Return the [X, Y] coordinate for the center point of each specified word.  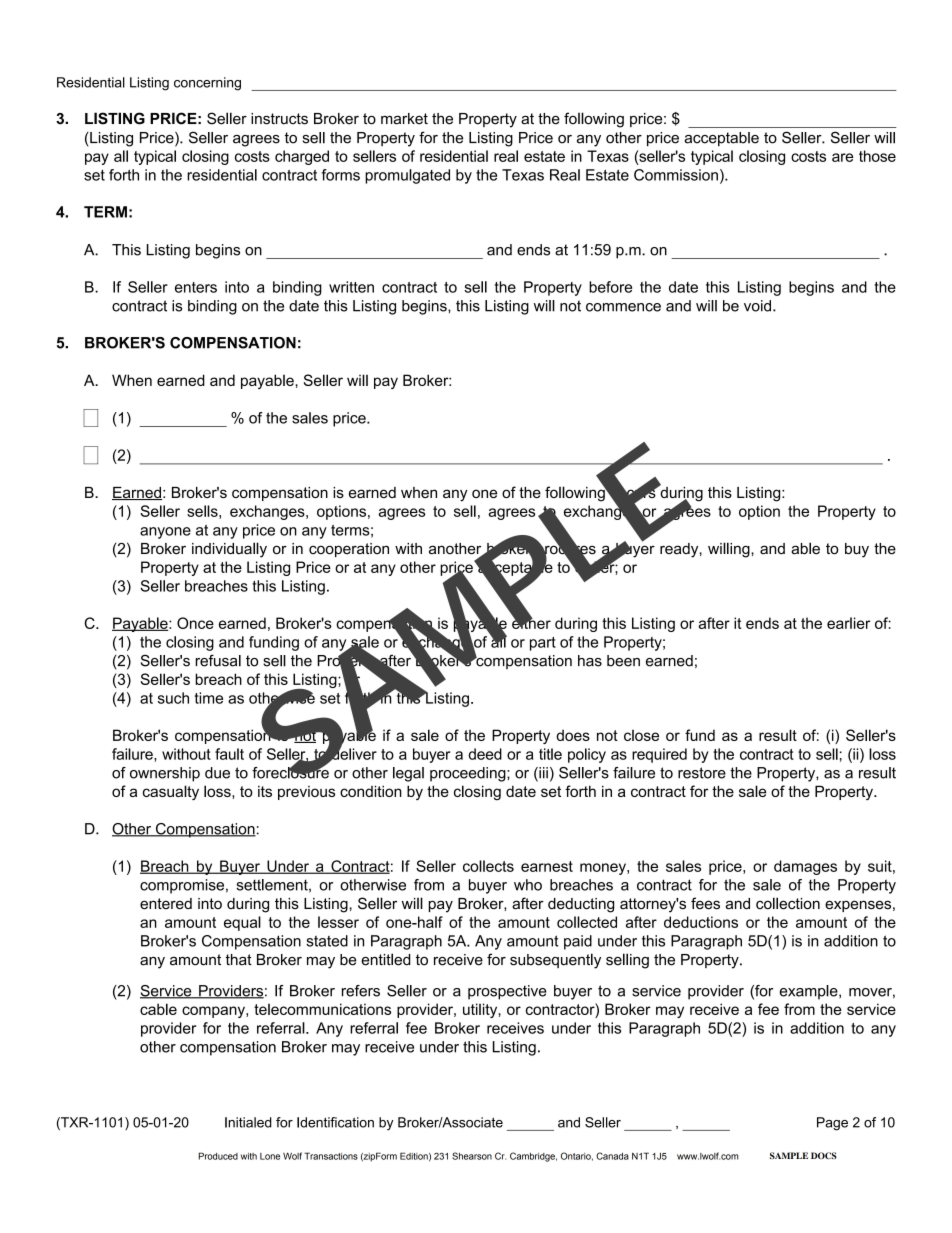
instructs [279, 119]
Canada [612, 1156]
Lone [270, 1156]
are [842, 157]
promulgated [407, 176]
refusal [218, 660]
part [543, 644]
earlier [848, 623]
